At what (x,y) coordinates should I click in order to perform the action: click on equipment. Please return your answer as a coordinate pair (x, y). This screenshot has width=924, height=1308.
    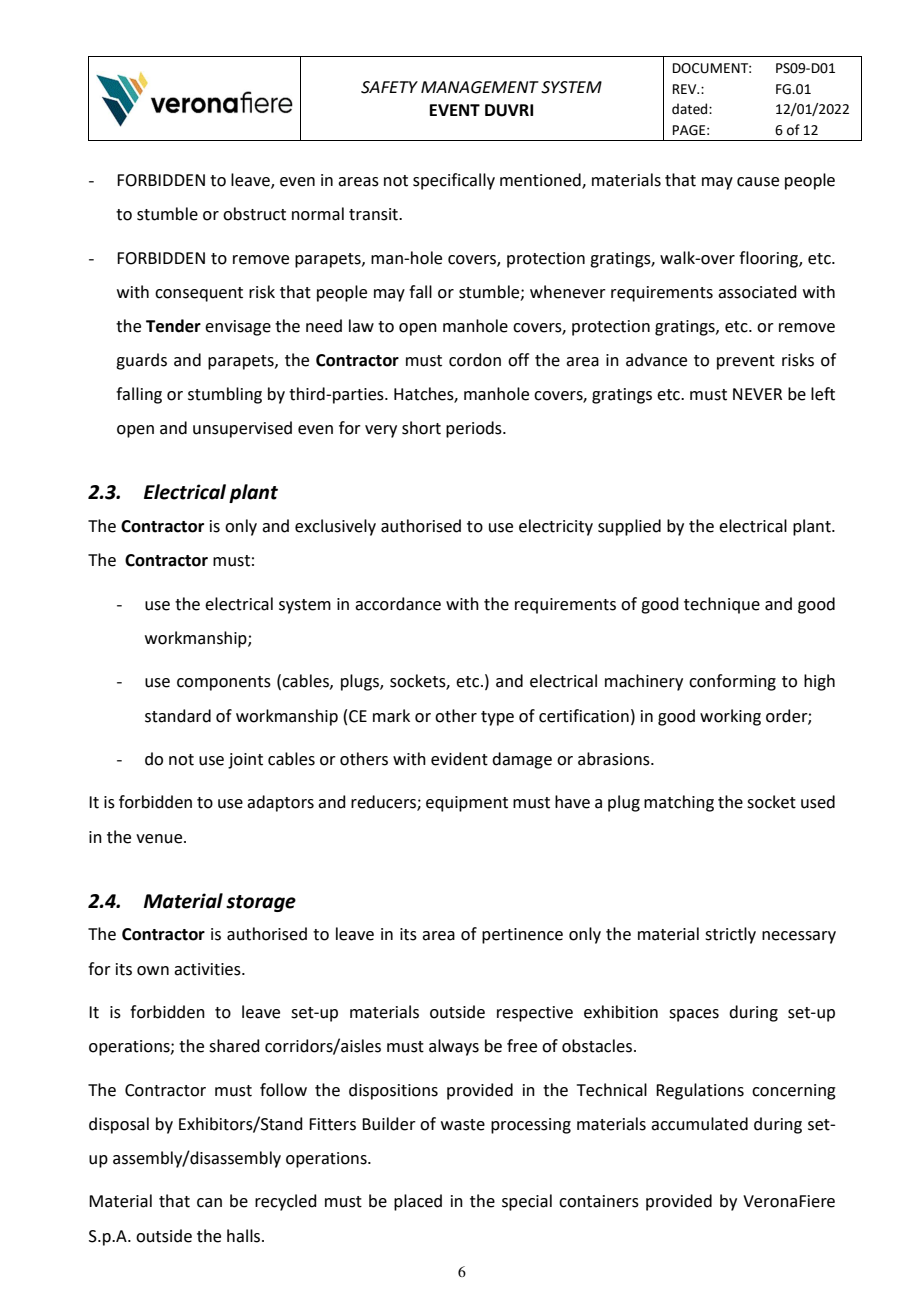
    Looking at the image, I should click on (467, 804).
